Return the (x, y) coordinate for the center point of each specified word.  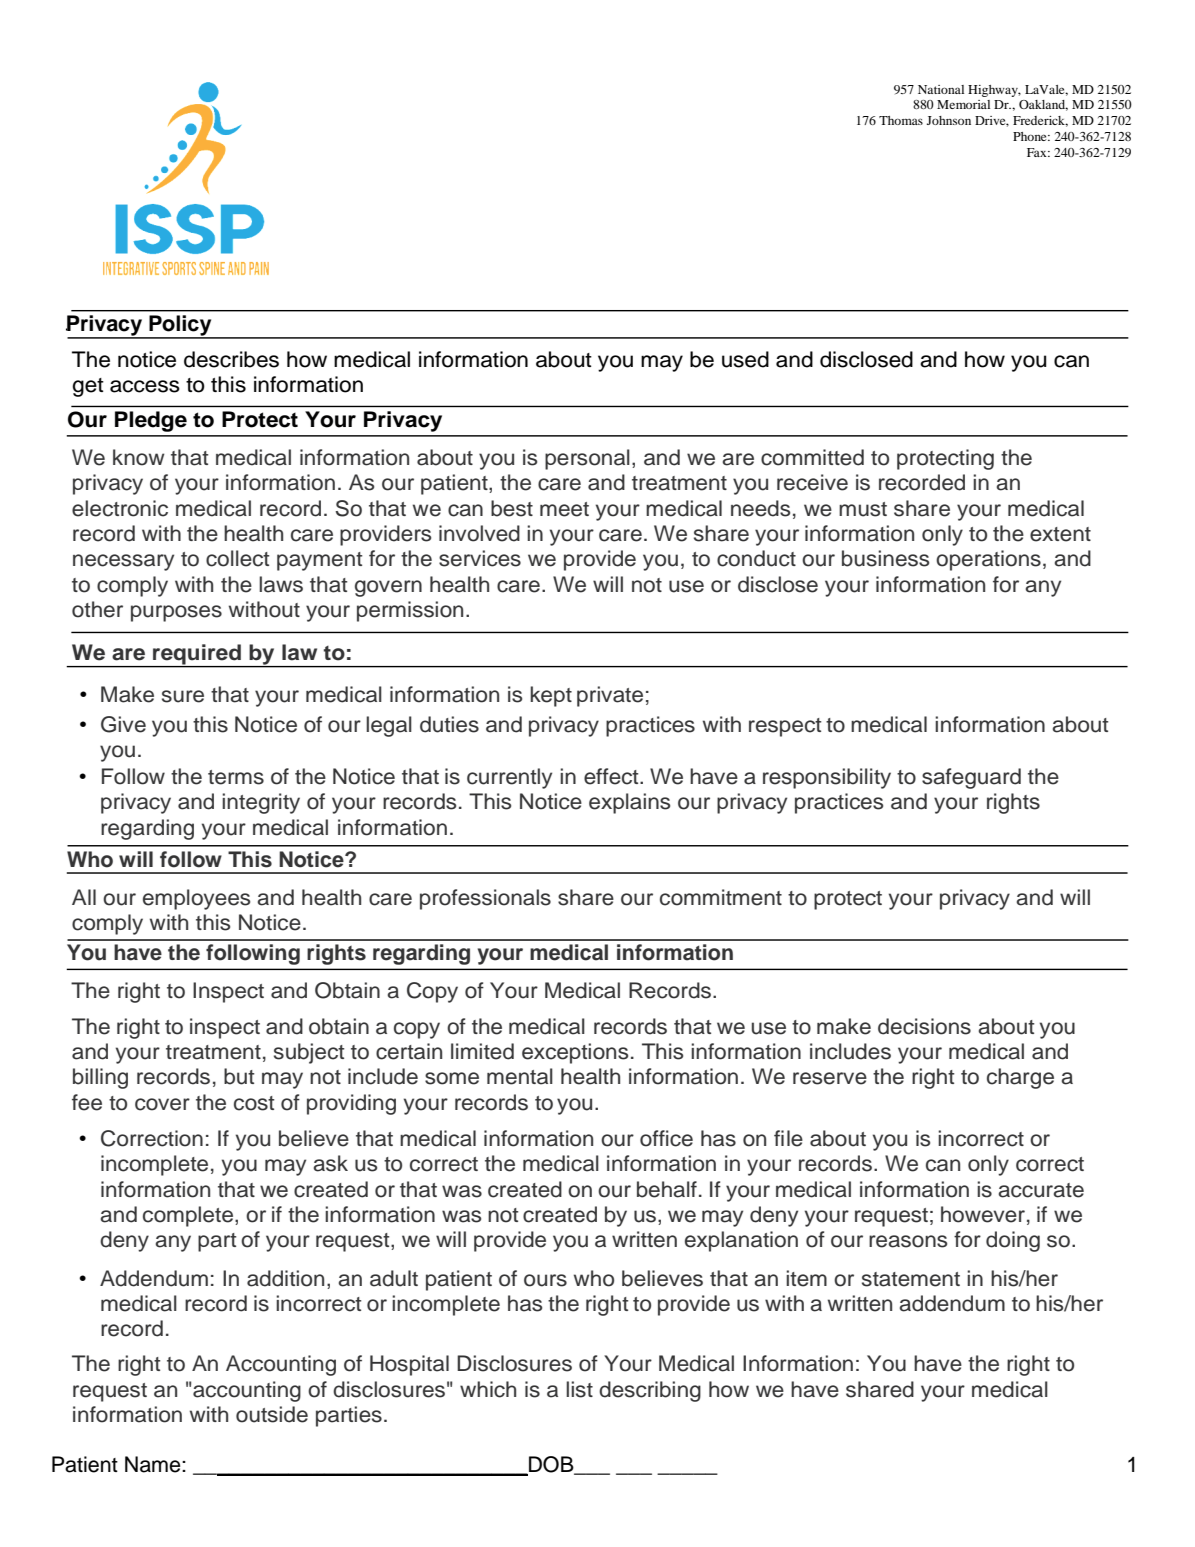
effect (612, 776)
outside (272, 1414)
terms (236, 777)
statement (911, 1279)
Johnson (949, 120)
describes (231, 359)
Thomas (901, 120)
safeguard (971, 778)
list (579, 1389)
